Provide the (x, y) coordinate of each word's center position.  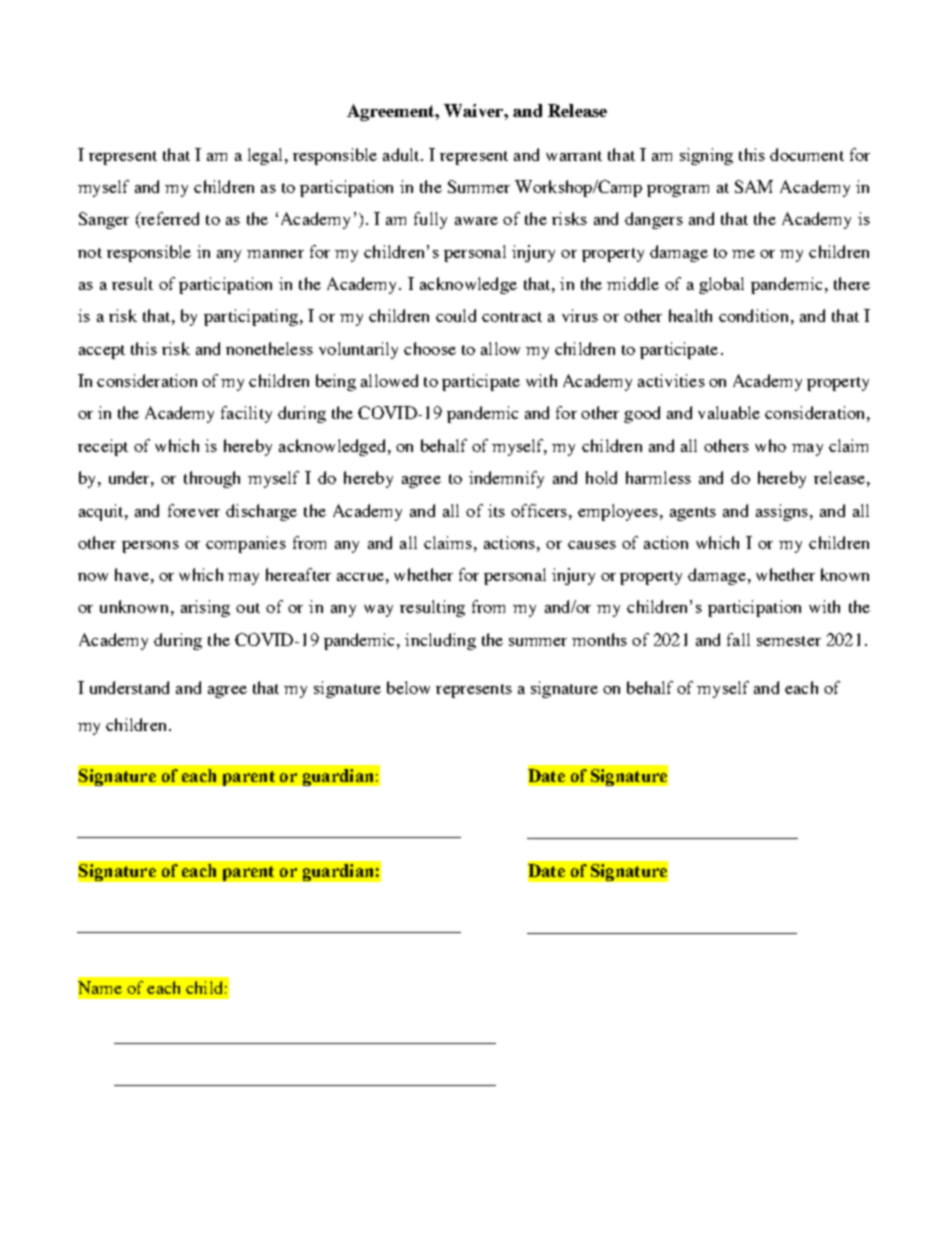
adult (402, 154)
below (408, 687)
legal (265, 156)
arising (205, 608)
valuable (729, 412)
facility (246, 414)
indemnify (506, 479)
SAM (754, 186)
